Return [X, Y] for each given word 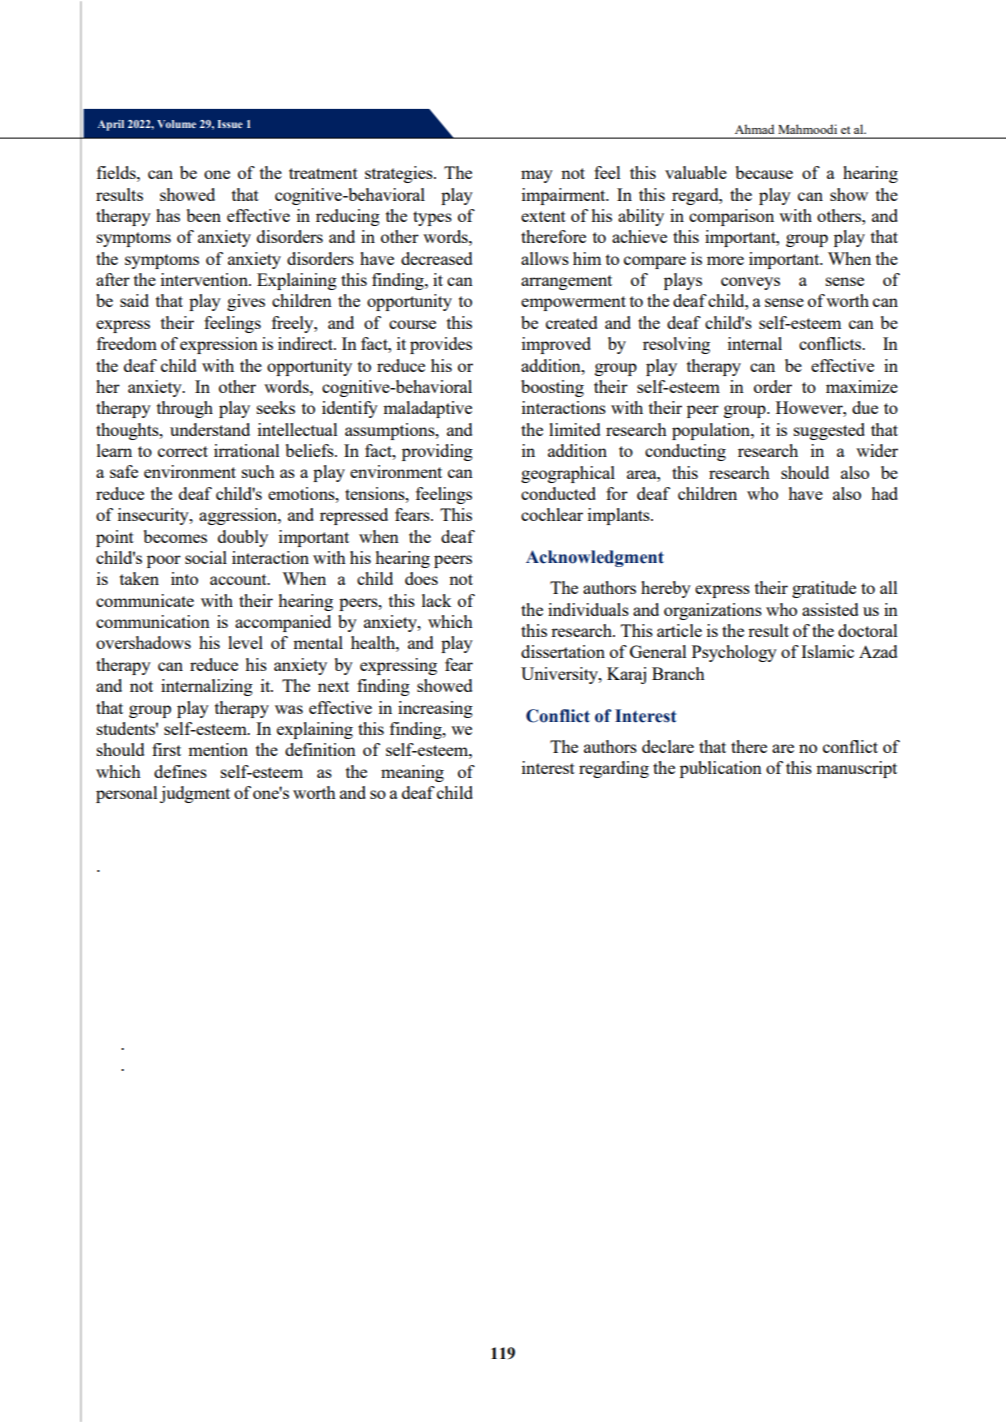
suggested [829, 431]
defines [180, 771]
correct [183, 451]
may [537, 176]
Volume [176, 124]
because [764, 172]
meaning [412, 773]
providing [437, 452]
